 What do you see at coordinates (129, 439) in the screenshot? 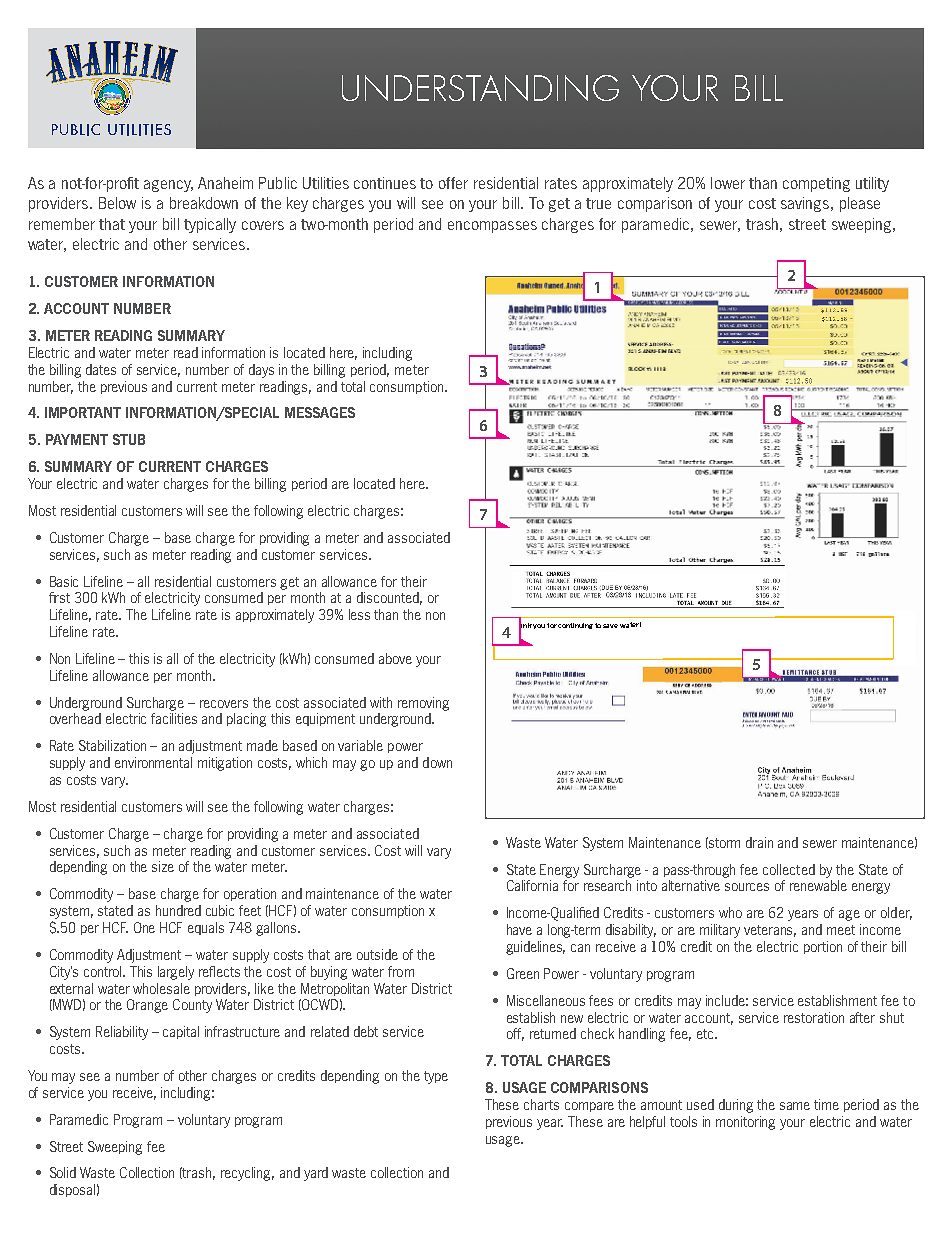
I see `STUB` at bounding box center [129, 439].
